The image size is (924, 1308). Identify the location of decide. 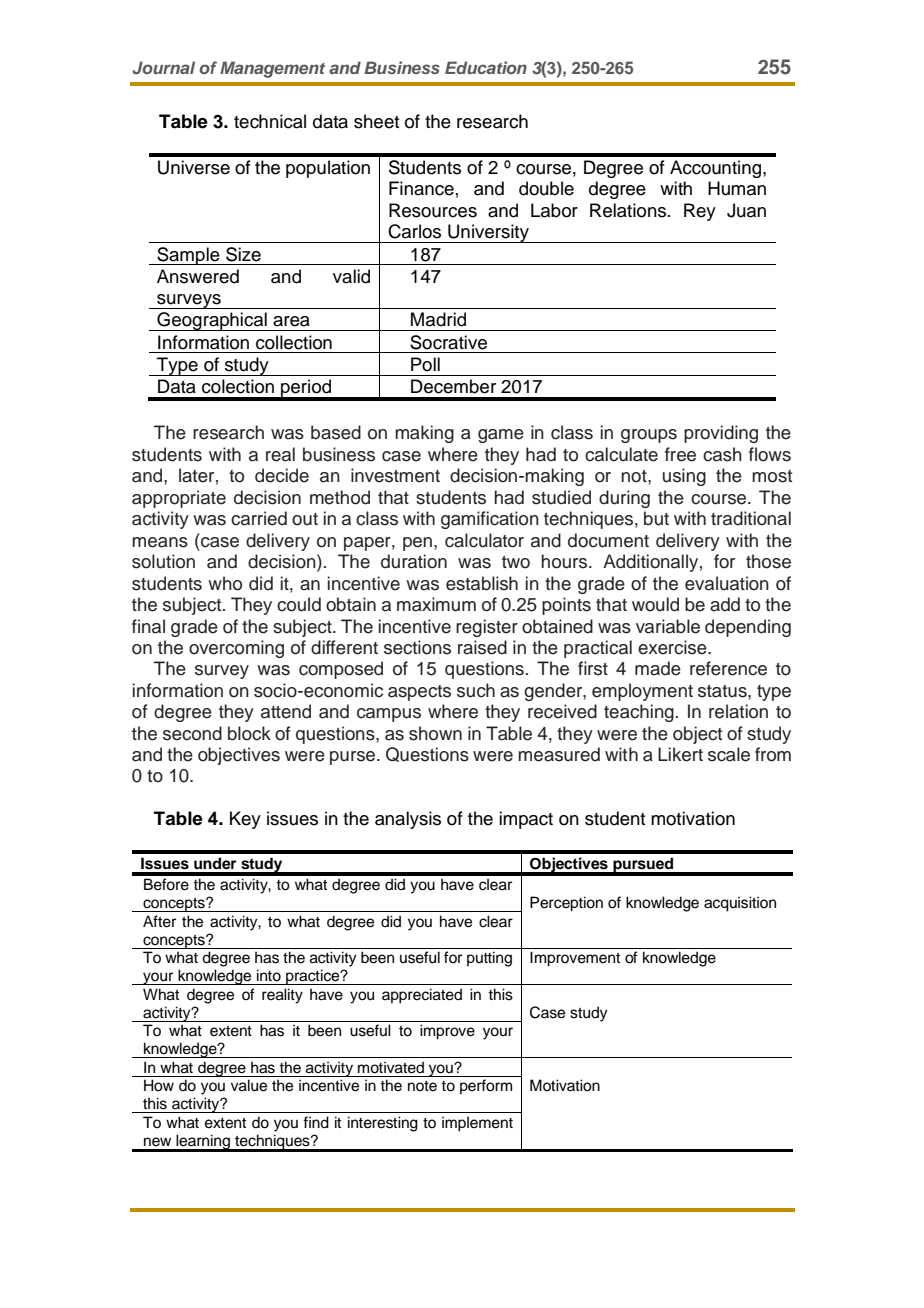
(282, 475).
